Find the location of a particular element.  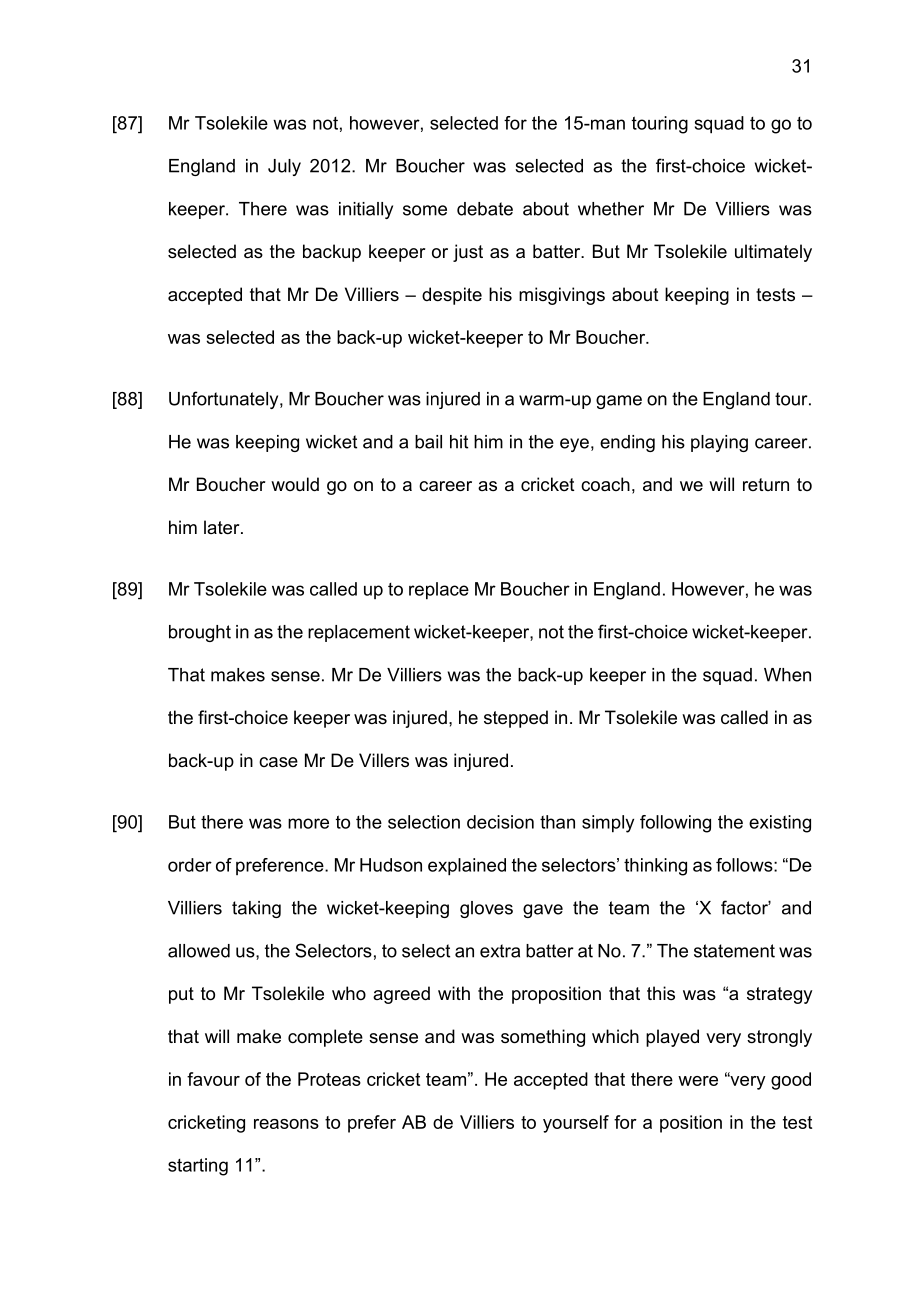

debate is located at coordinates (485, 209).
